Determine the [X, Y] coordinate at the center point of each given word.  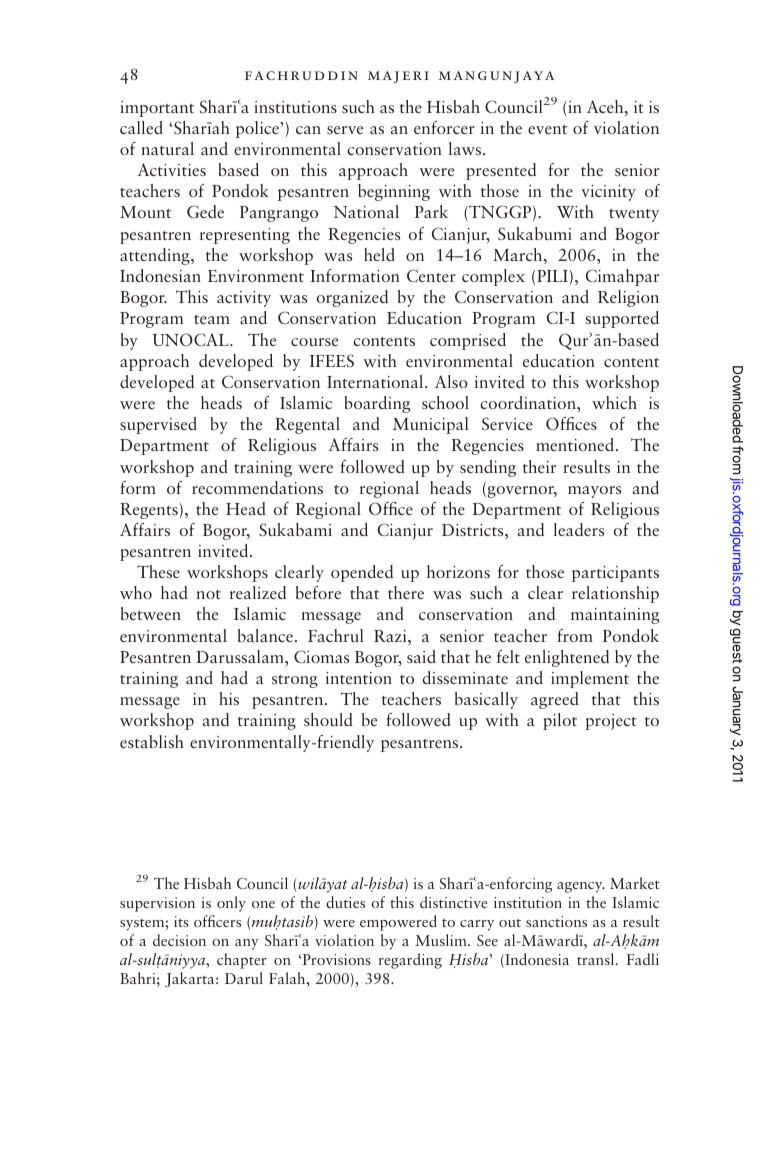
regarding [410, 961]
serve [345, 130]
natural [167, 148]
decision [179, 940]
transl [597, 959]
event [547, 129]
